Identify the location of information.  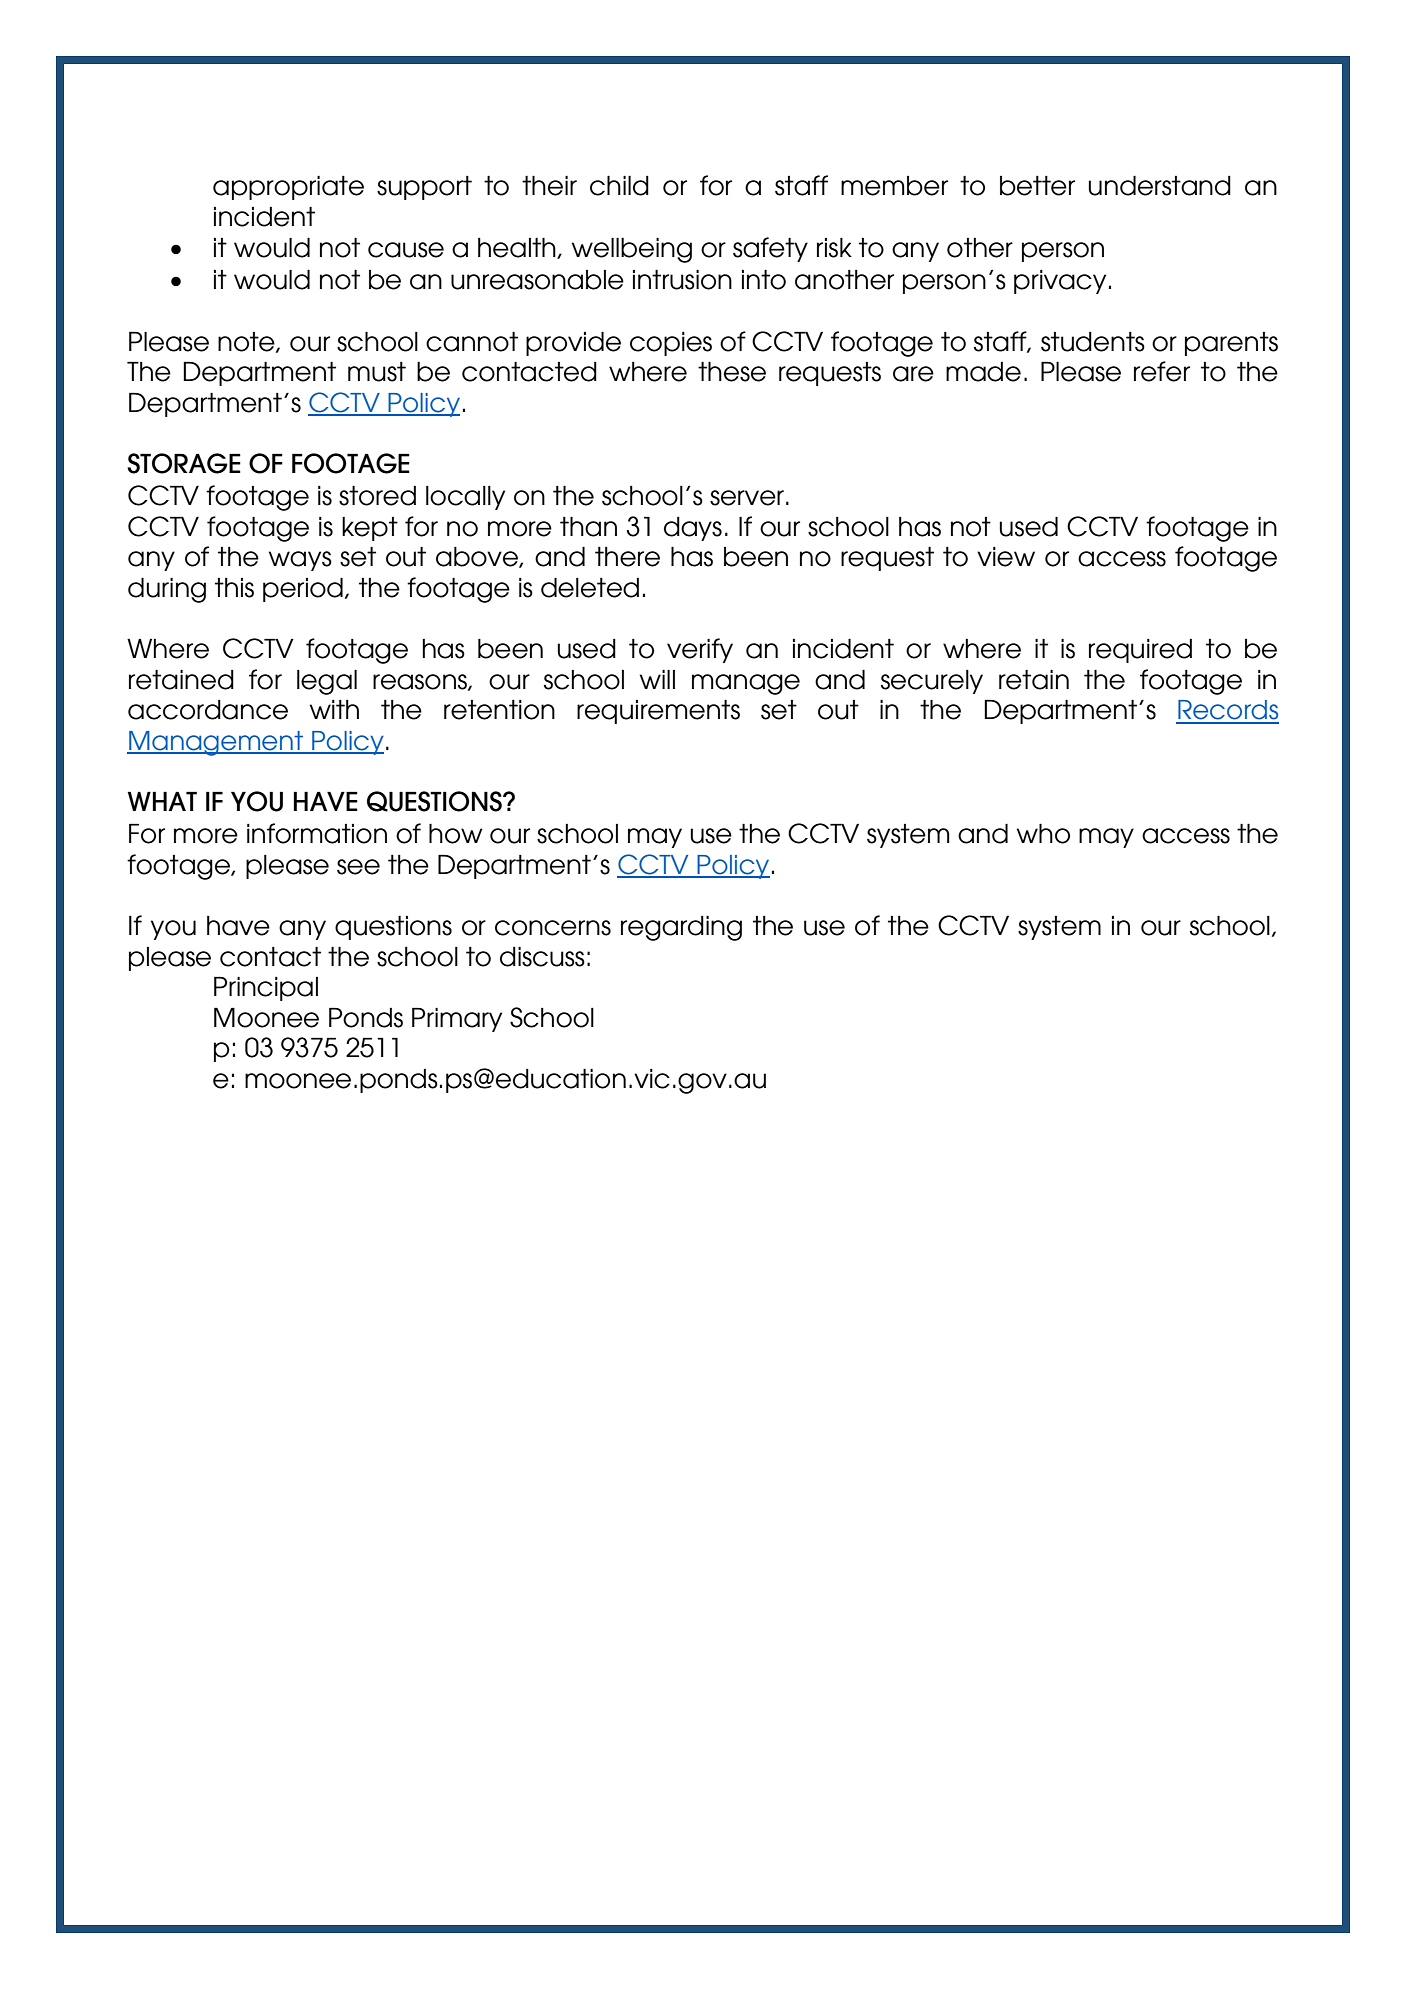
(317, 833).
